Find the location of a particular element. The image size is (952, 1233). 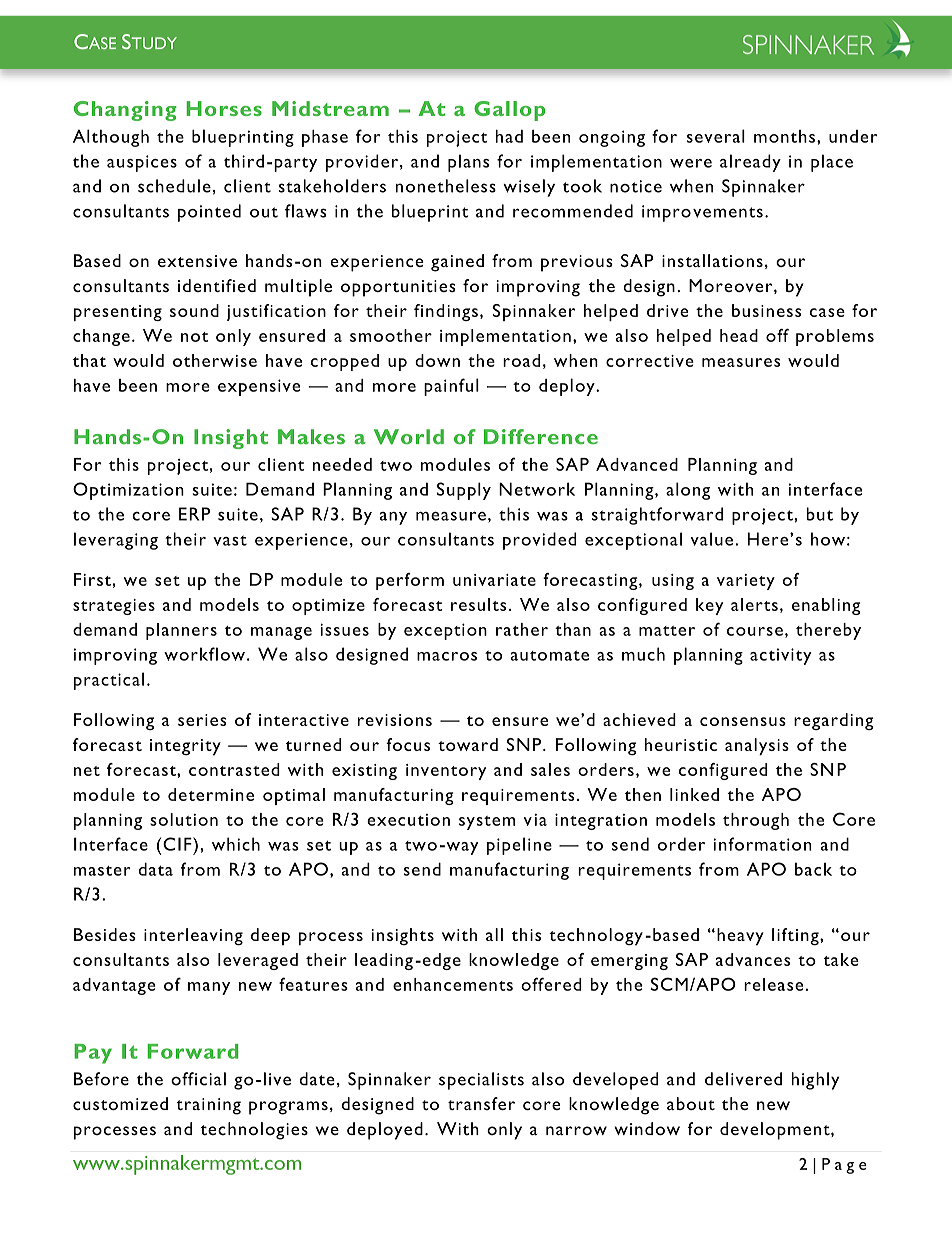

analysis is located at coordinates (757, 747).
